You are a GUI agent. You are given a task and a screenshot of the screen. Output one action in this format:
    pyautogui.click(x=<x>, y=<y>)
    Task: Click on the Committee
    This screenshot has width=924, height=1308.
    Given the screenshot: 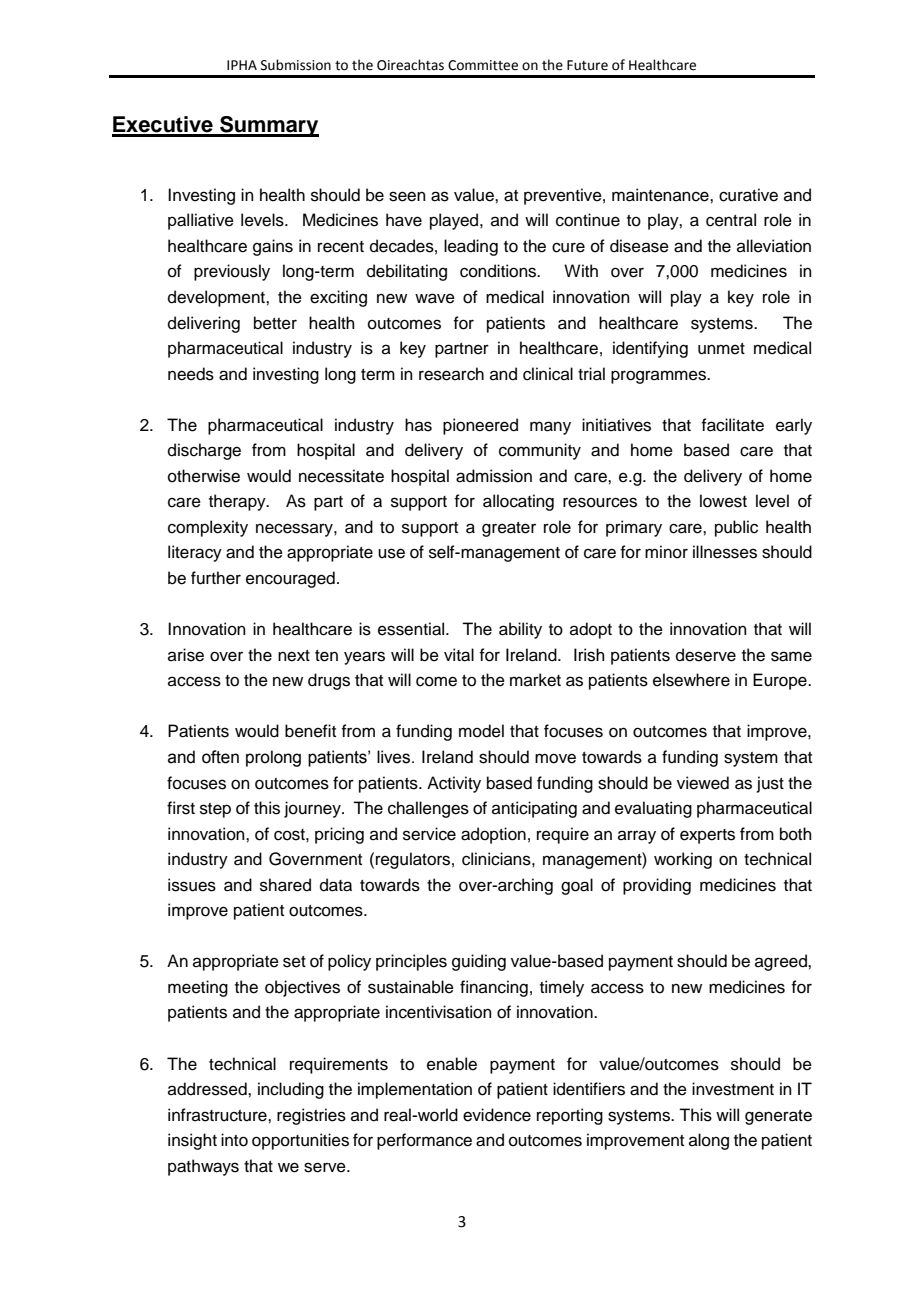 What is the action you would take?
    pyautogui.click(x=483, y=65)
